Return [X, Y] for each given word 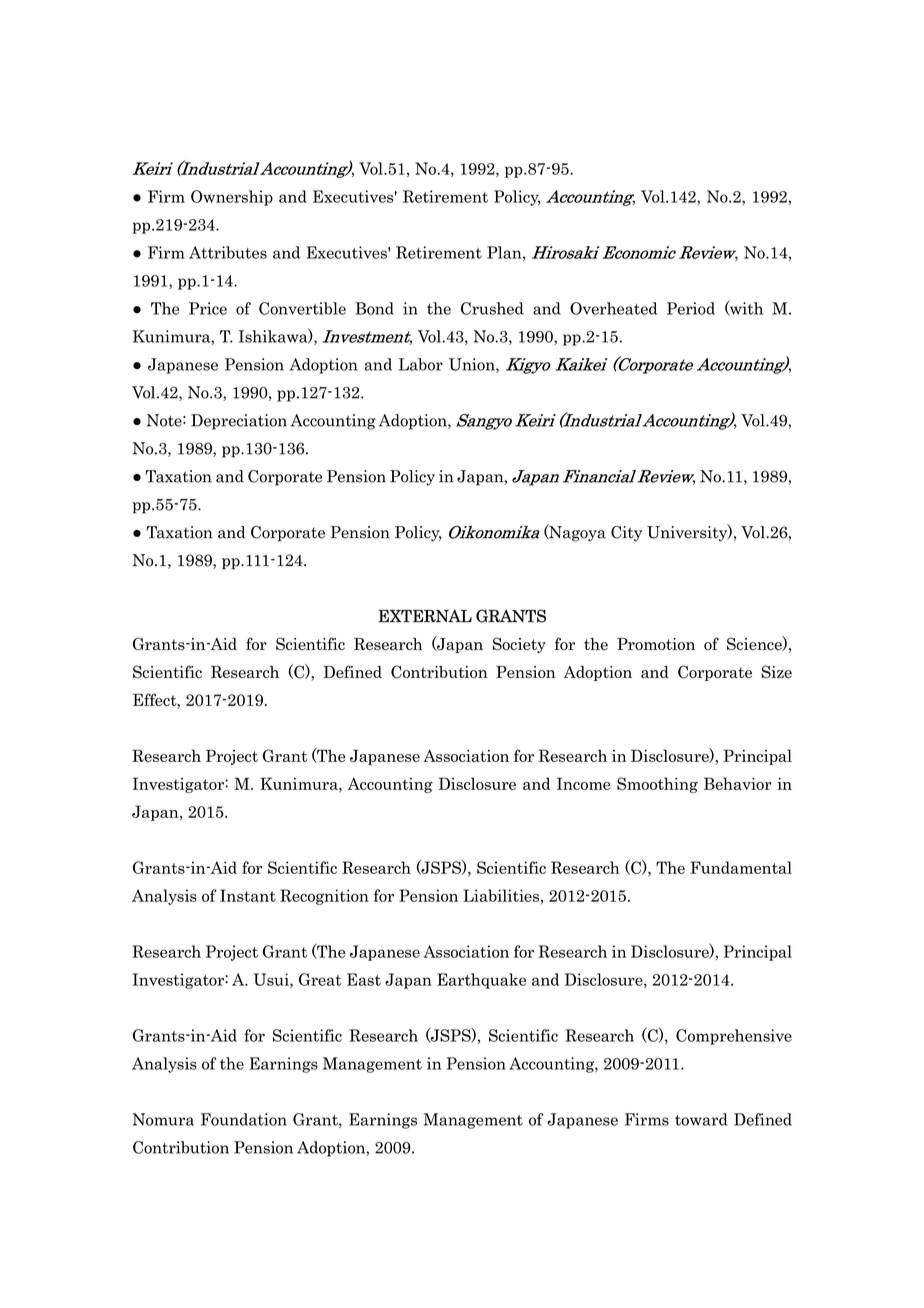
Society [519, 645]
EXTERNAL [425, 615]
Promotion [656, 644]
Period [691, 308]
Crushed [492, 308]
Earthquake [481, 981]
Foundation [244, 1119]
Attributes [228, 252]
